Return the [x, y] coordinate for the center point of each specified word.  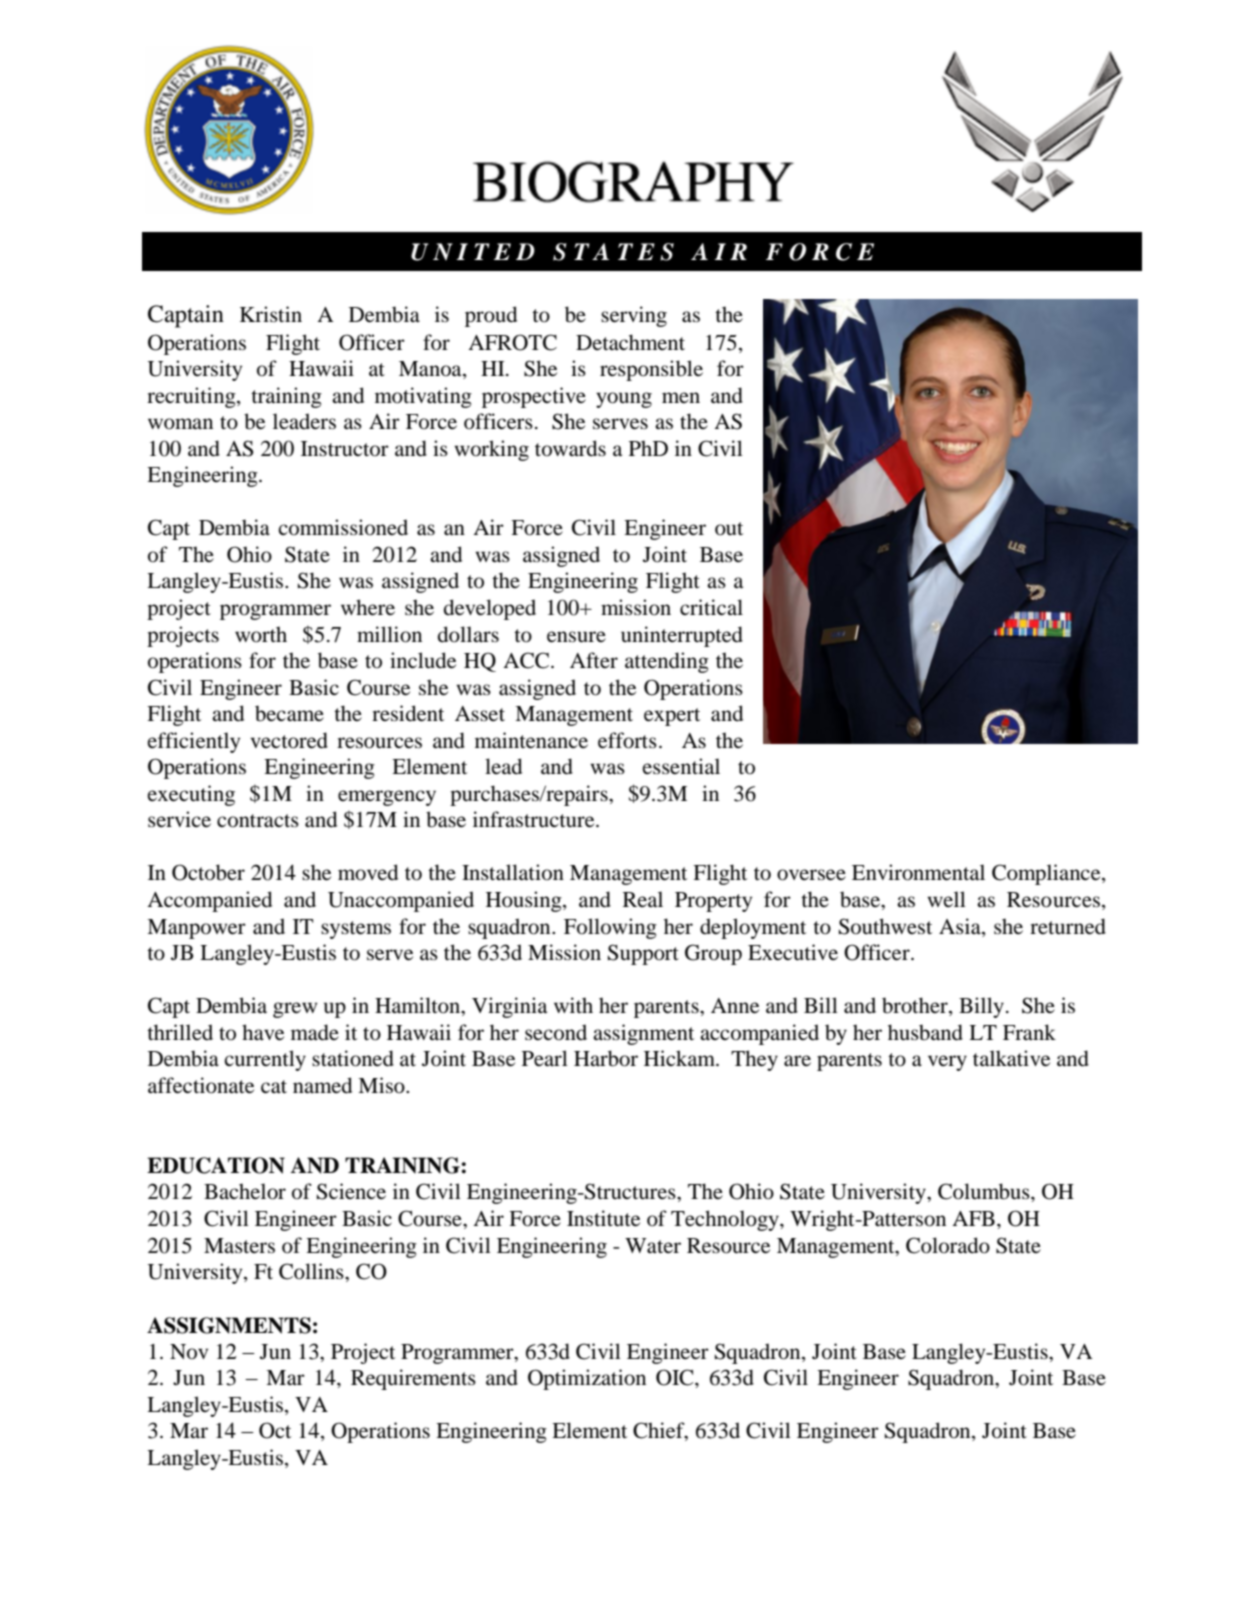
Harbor [606, 1058]
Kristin [271, 314]
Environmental [918, 872]
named [322, 1085]
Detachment [630, 342]
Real [643, 899]
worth [261, 634]
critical [711, 607]
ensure [576, 637]
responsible [651, 370]
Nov [189, 1351]
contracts [258, 820]
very [947, 1063]
